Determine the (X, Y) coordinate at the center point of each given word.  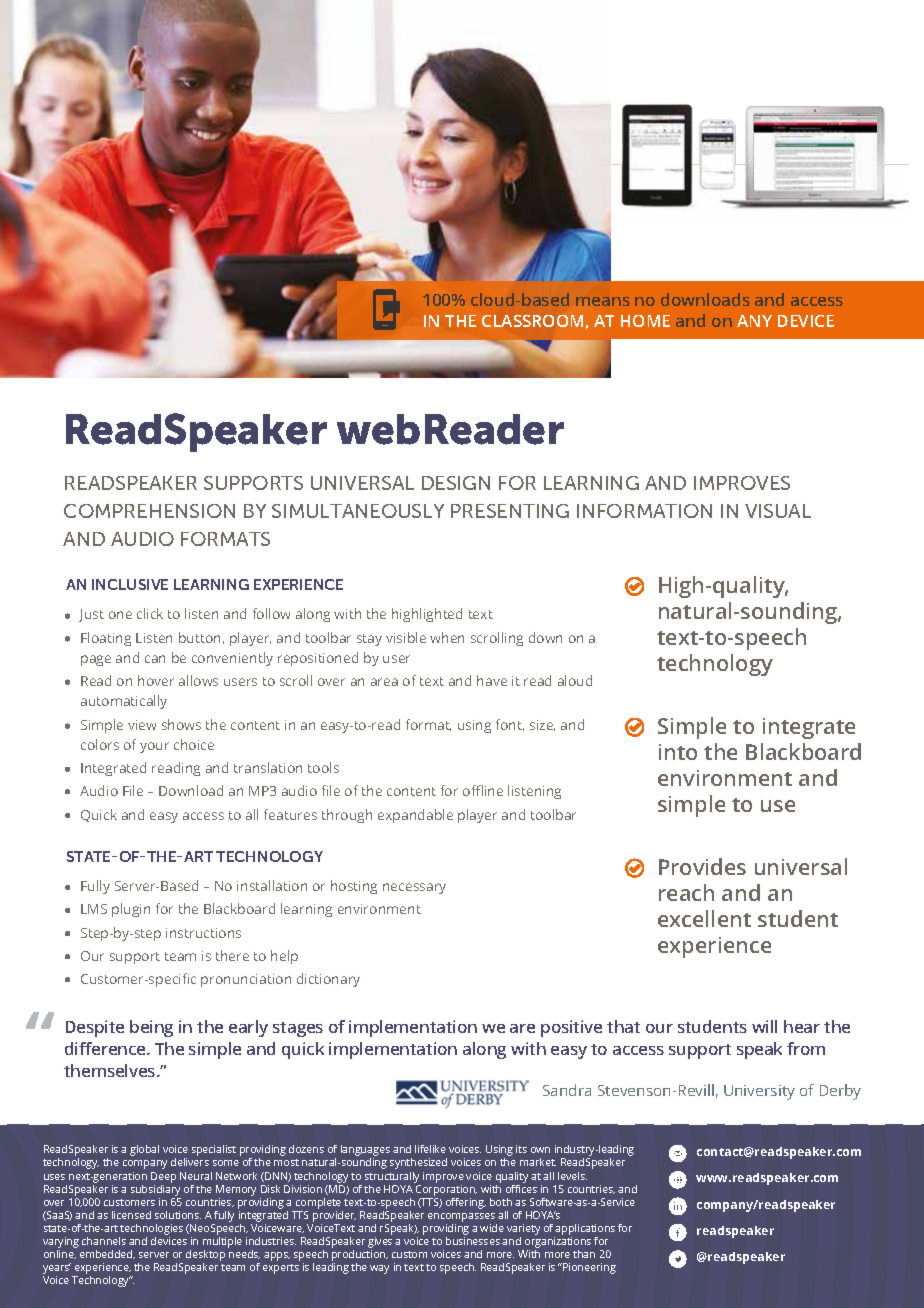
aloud (575, 680)
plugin (131, 910)
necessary (414, 888)
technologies (151, 1229)
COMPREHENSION (149, 511)
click (150, 613)
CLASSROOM (532, 321)
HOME (645, 321)
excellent (704, 918)
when (447, 637)
